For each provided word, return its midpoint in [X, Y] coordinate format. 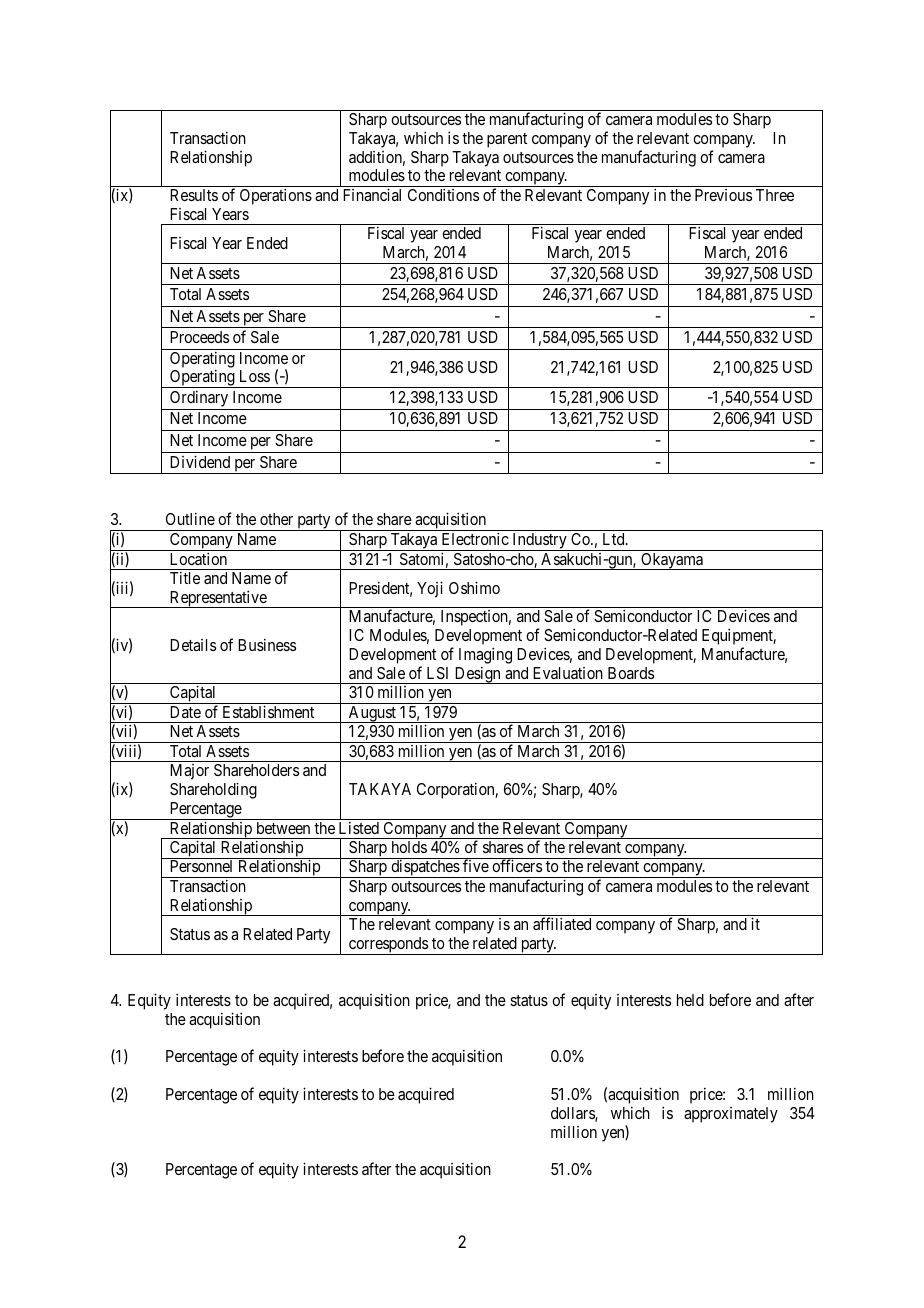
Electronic [475, 538]
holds [409, 847]
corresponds [388, 946]
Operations [276, 196]
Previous [723, 195]
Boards [631, 673]
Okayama [672, 561]
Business [267, 644]
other [276, 519]
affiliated [562, 923]
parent [507, 140]
